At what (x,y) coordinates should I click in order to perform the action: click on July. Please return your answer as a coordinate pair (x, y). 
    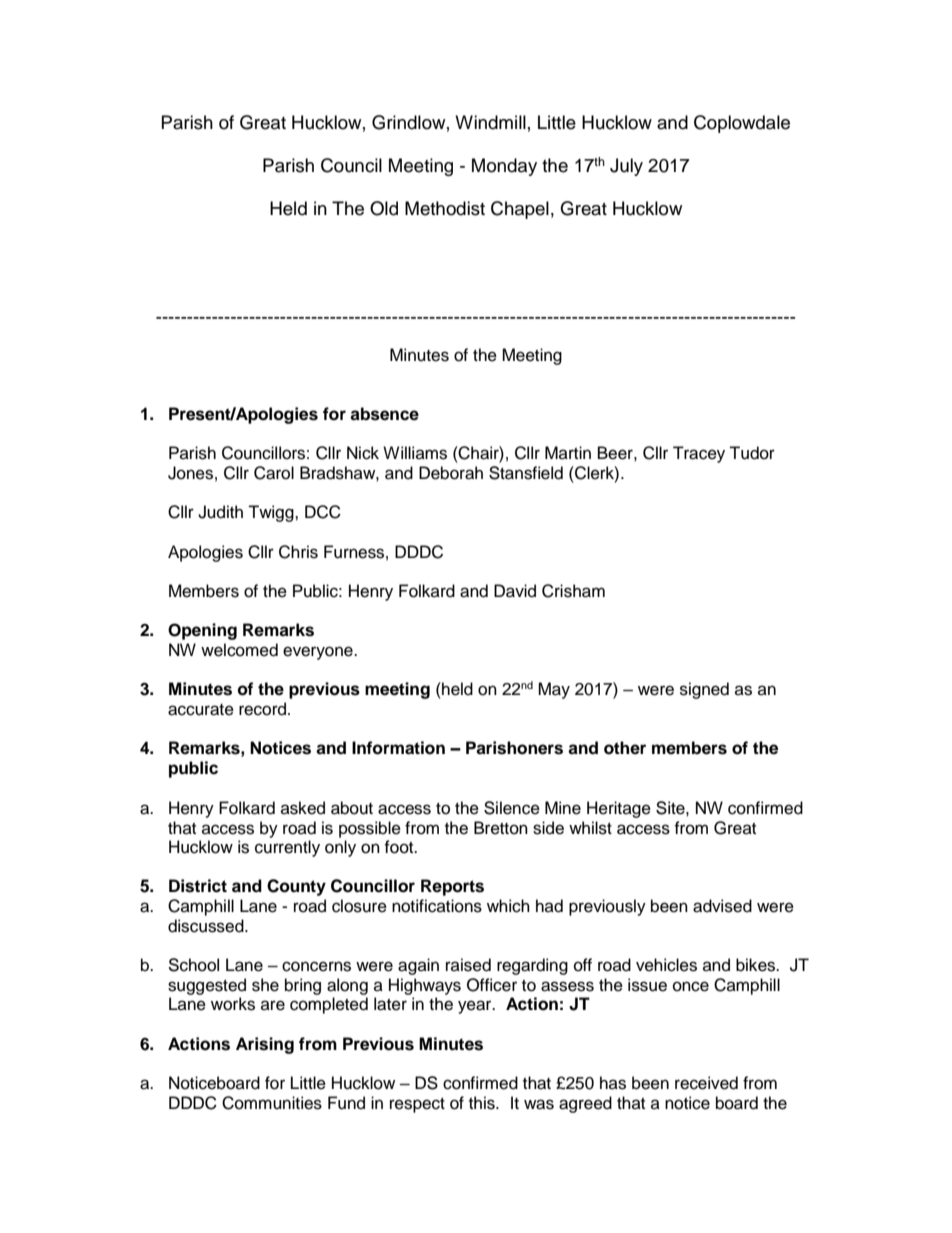
    Looking at the image, I should click on (626, 167).
